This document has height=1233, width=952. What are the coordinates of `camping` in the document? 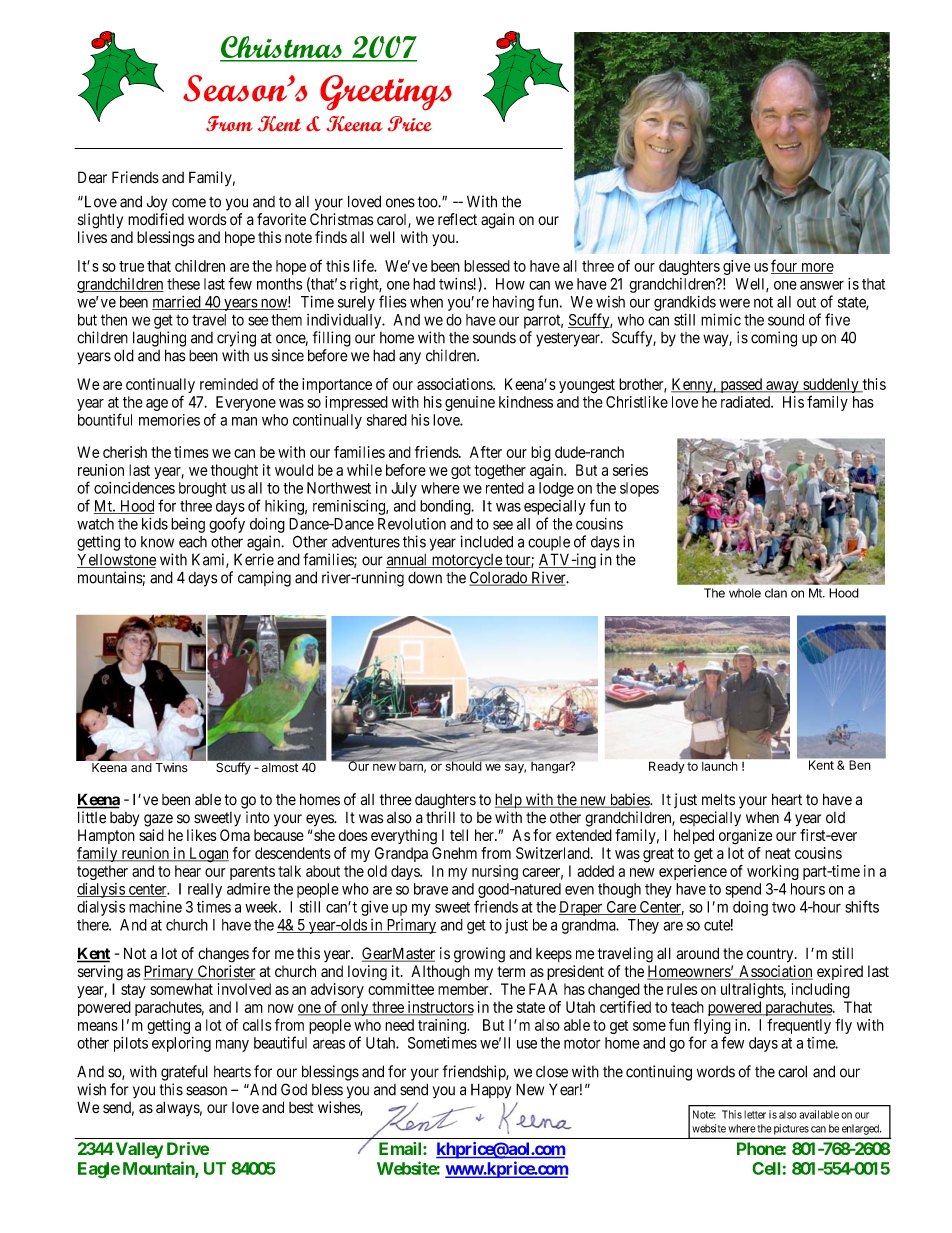 It's located at (264, 579).
